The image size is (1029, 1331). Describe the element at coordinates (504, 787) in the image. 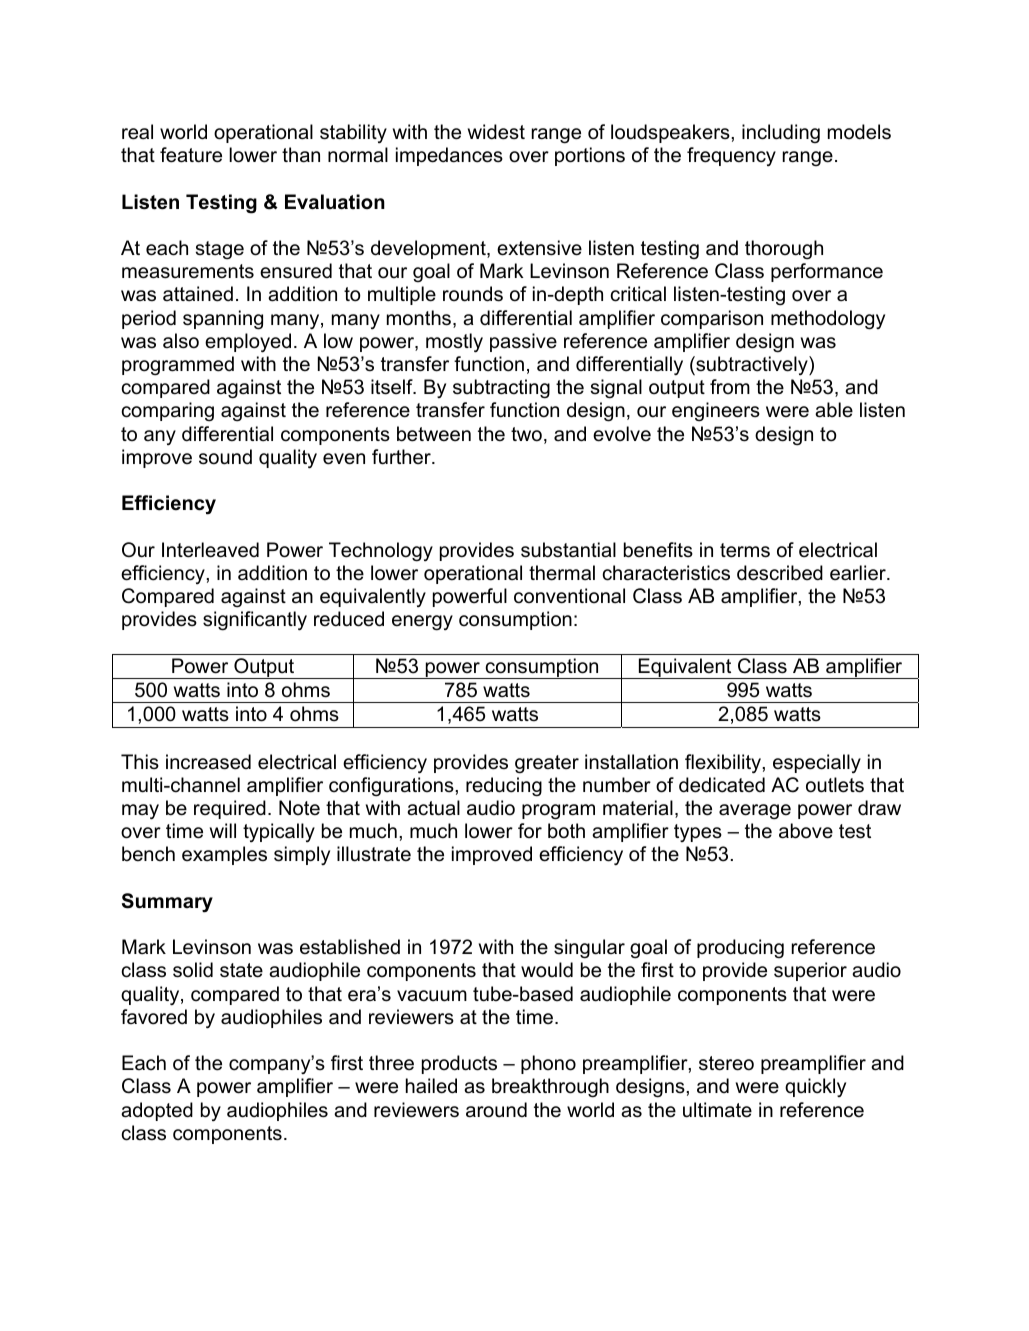

I see `reducing` at that location.
